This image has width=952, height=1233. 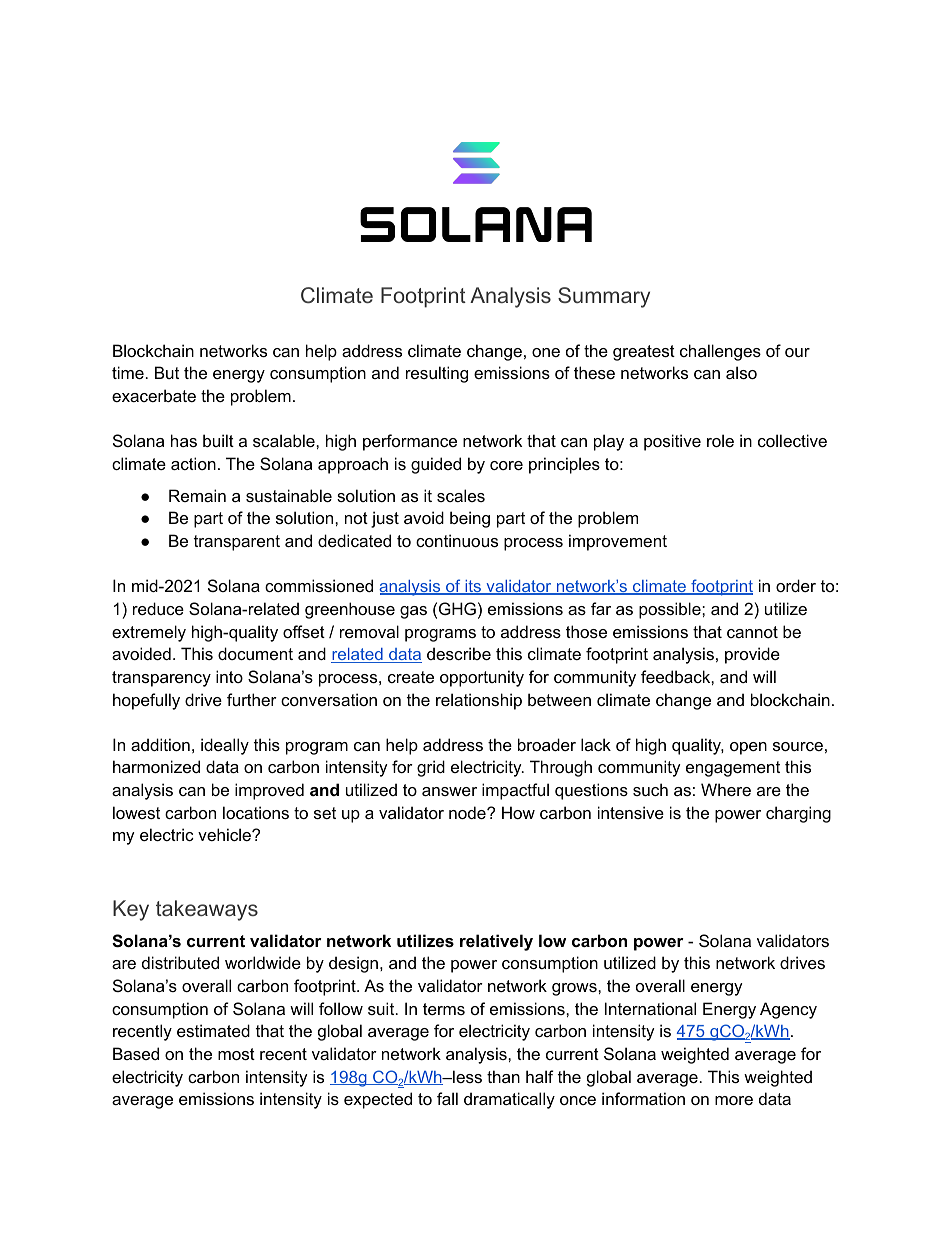 What do you see at coordinates (229, 676) in the image?
I see `into` at bounding box center [229, 676].
